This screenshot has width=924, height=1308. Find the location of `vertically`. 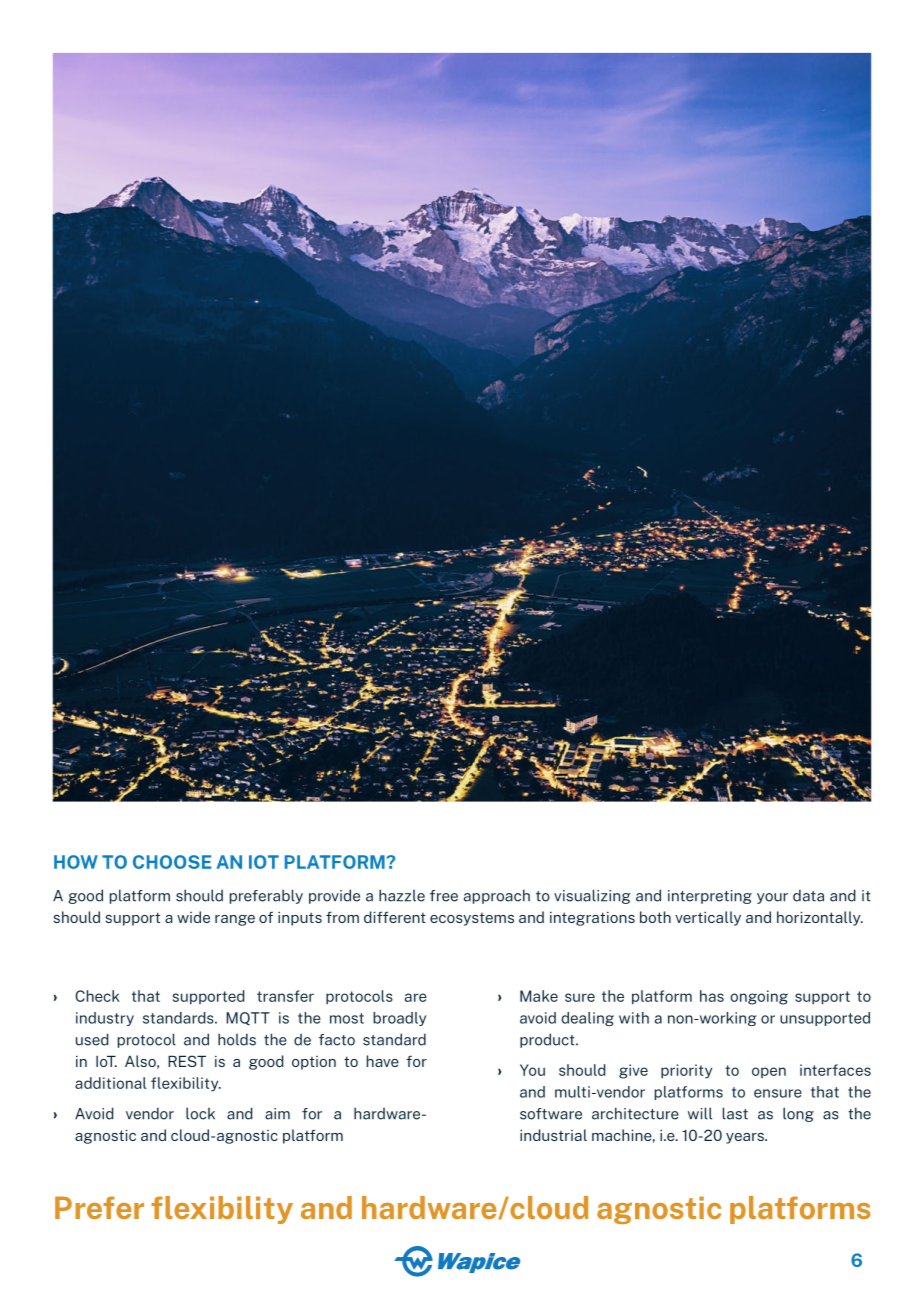

vertically is located at coordinates (708, 918).
